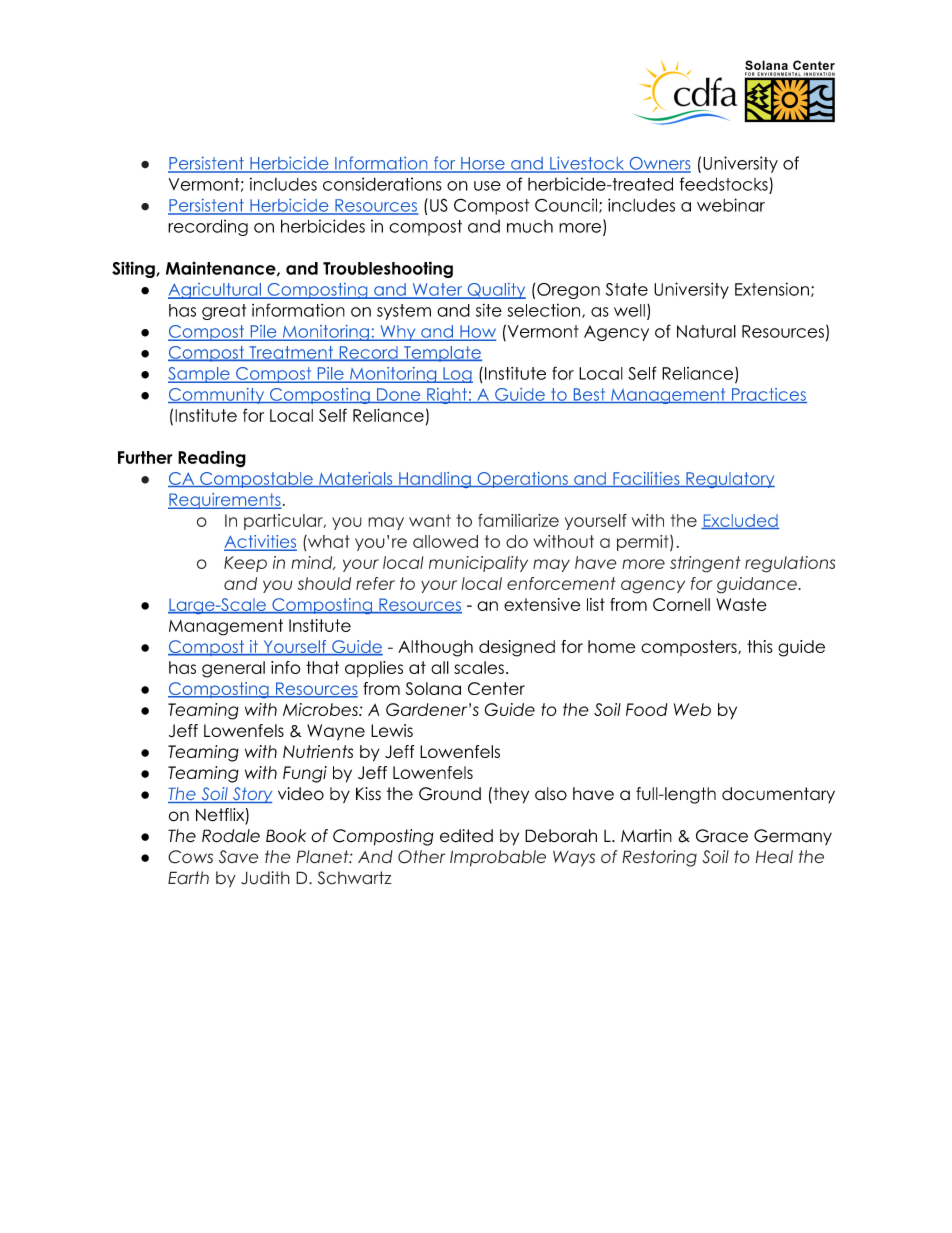 This screenshot has height=1233, width=952. What do you see at coordinates (740, 521) in the screenshot?
I see `Excluded` at bounding box center [740, 521].
